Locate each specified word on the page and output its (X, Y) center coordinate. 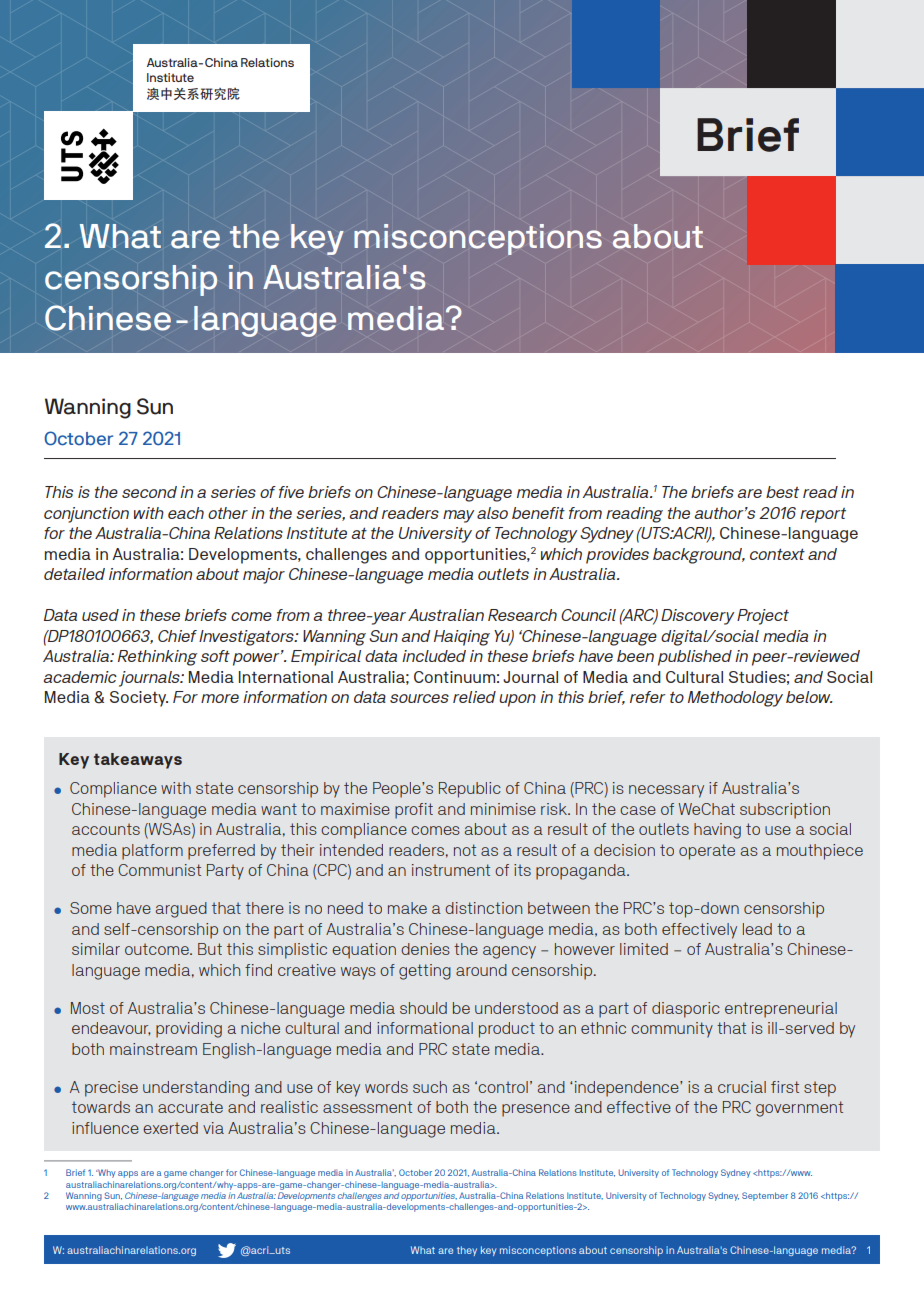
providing (189, 1030)
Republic (470, 790)
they (467, 1251)
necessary (666, 791)
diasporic (686, 1010)
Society (139, 699)
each (186, 513)
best (782, 492)
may (458, 516)
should (423, 1008)
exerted (170, 1128)
